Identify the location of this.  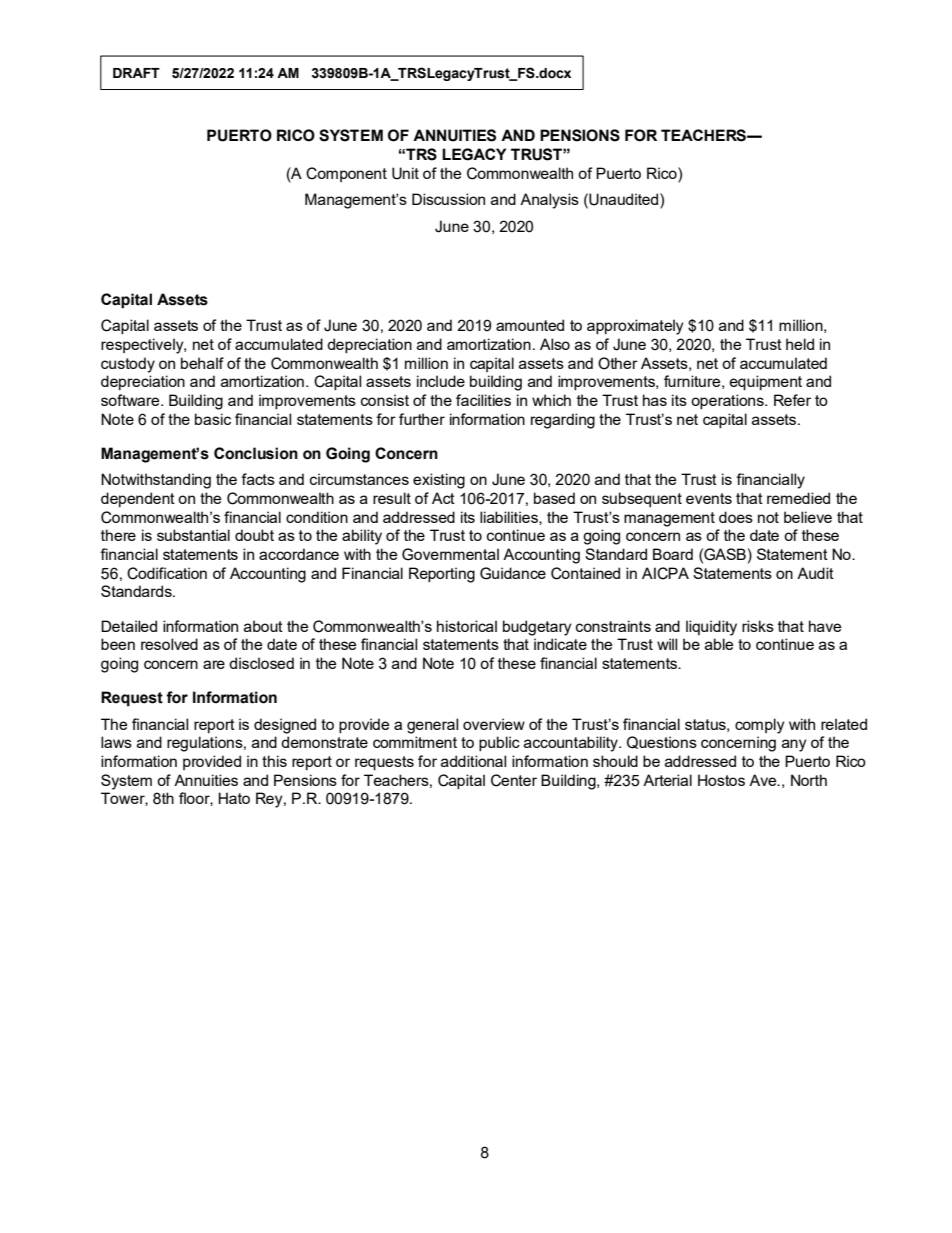
(274, 761).
